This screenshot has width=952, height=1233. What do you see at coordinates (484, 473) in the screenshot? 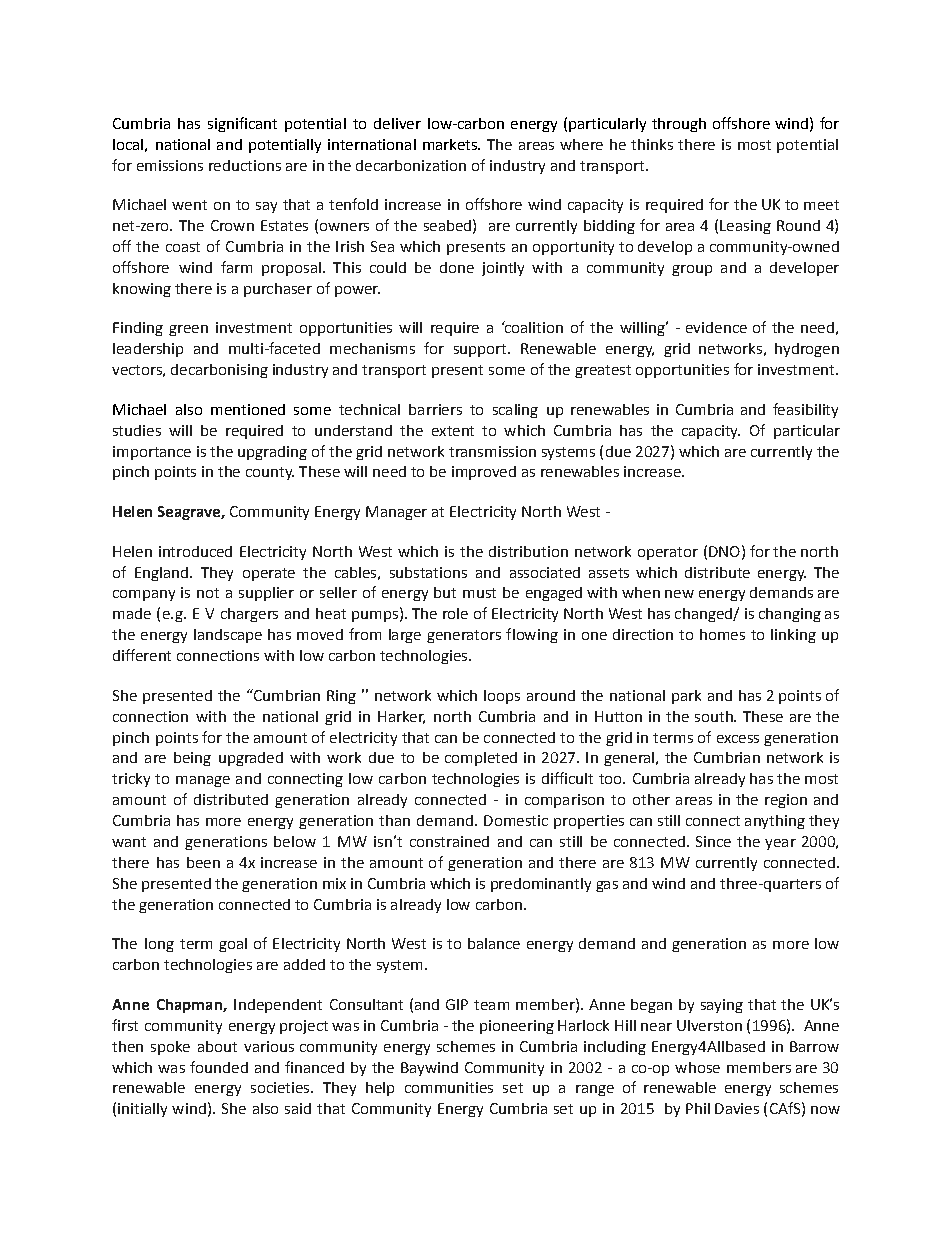
I see `improved` at bounding box center [484, 473].
